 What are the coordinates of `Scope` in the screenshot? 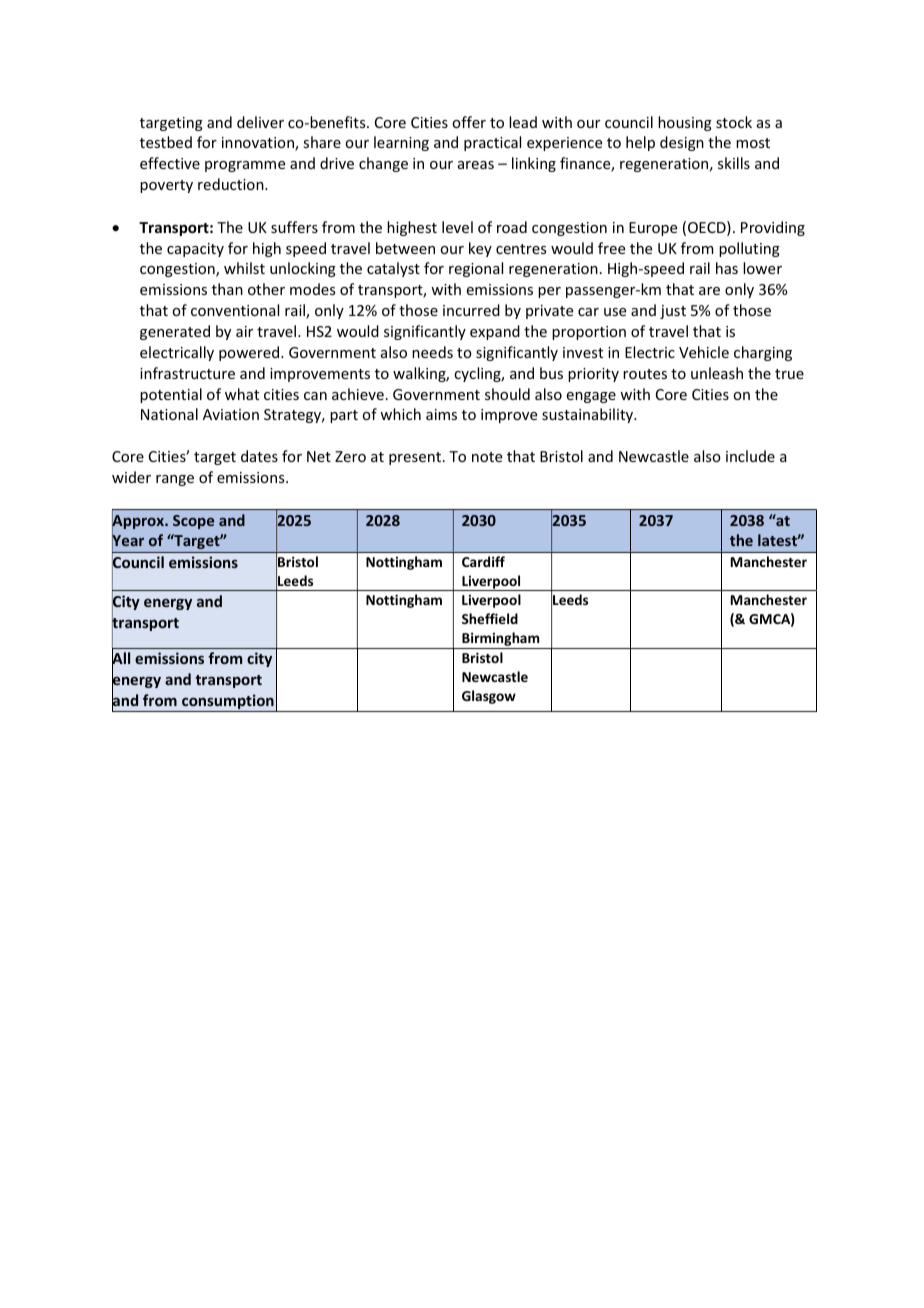 It's located at (193, 522).
